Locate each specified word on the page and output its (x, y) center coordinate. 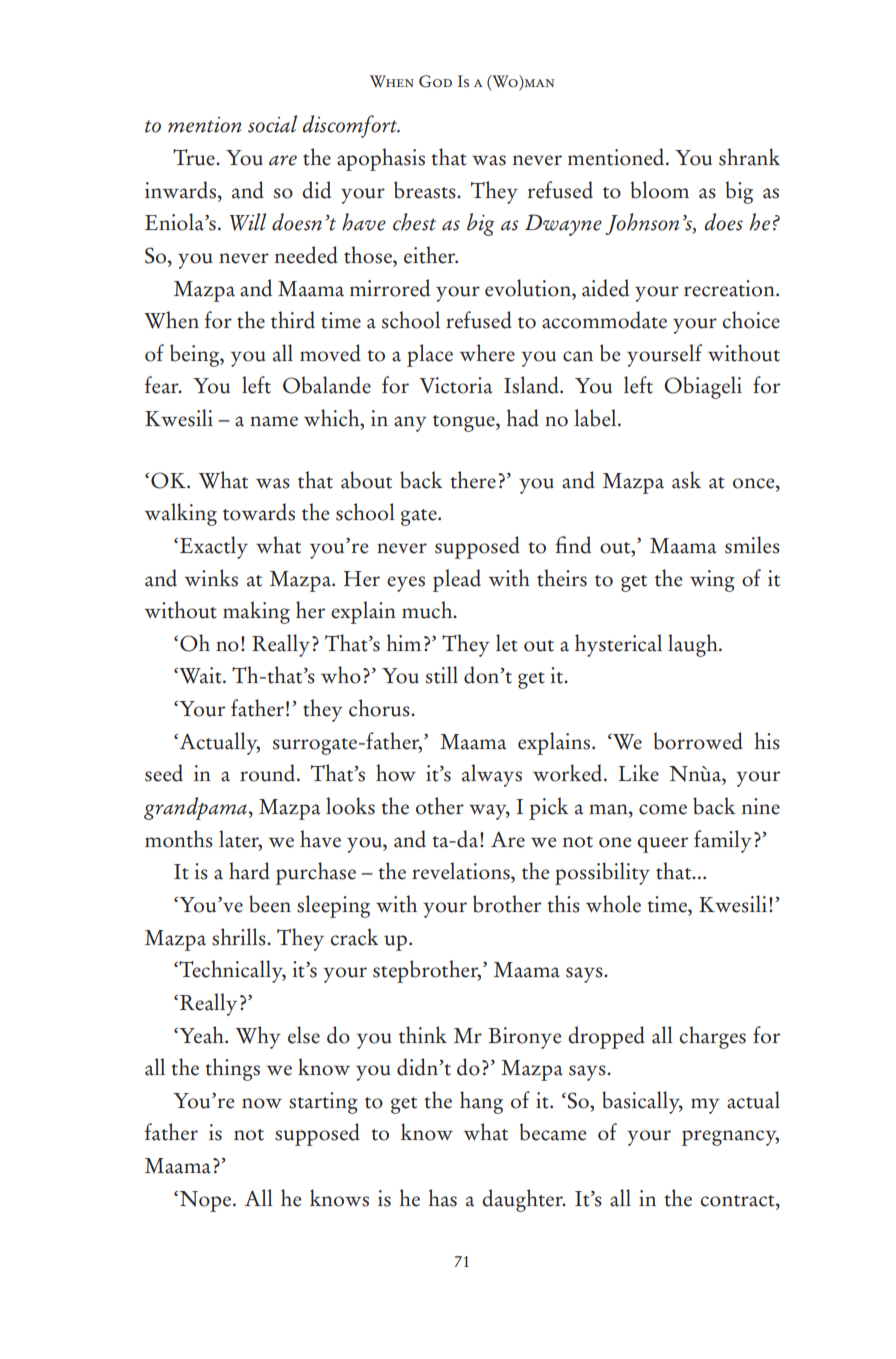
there (473, 480)
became (553, 1132)
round (269, 773)
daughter (523, 1200)
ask (686, 480)
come (663, 809)
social (272, 124)
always (492, 775)
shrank (749, 157)
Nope (205, 1201)
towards (259, 512)
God (435, 81)
